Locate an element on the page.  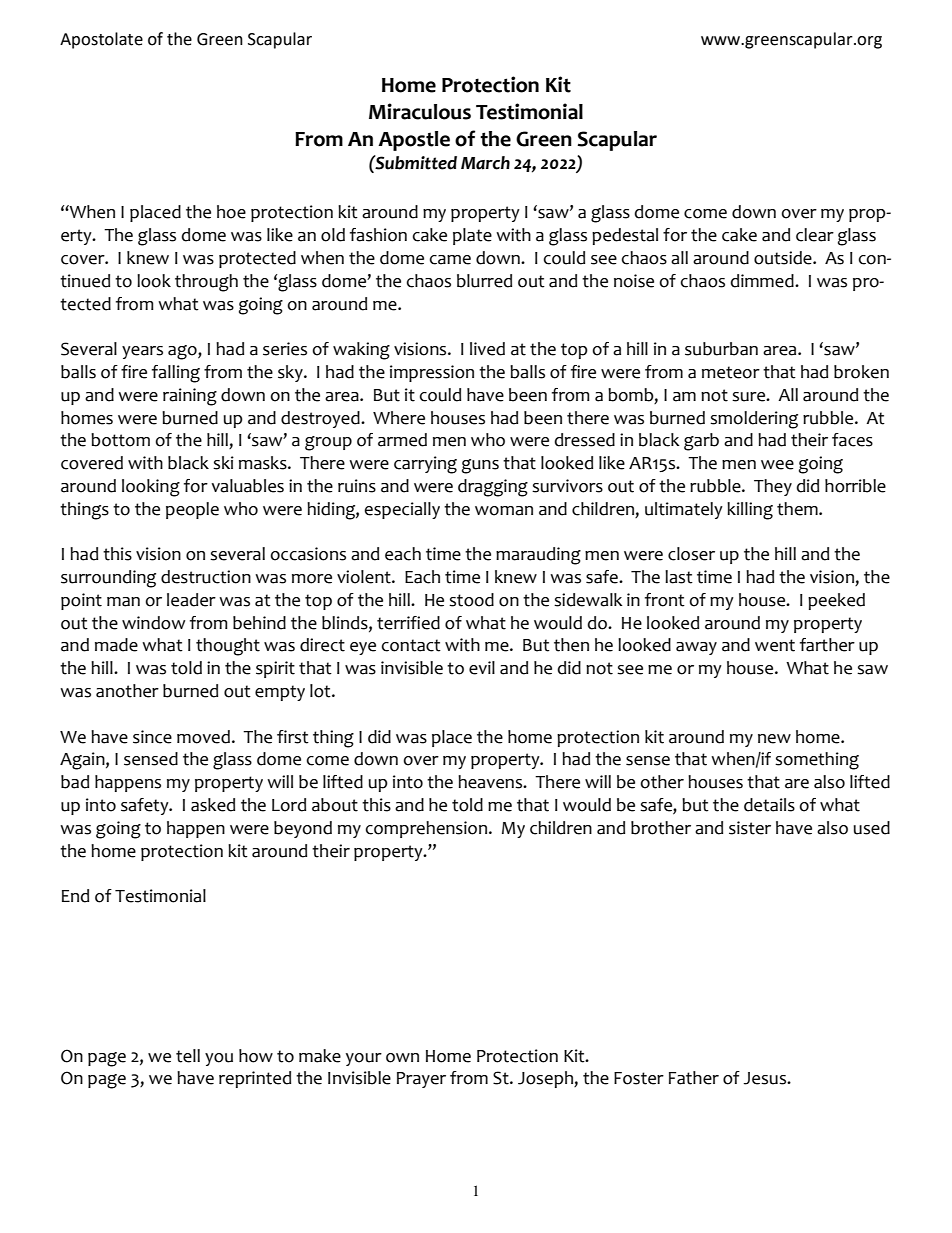
destruction is located at coordinates (206, 577).
